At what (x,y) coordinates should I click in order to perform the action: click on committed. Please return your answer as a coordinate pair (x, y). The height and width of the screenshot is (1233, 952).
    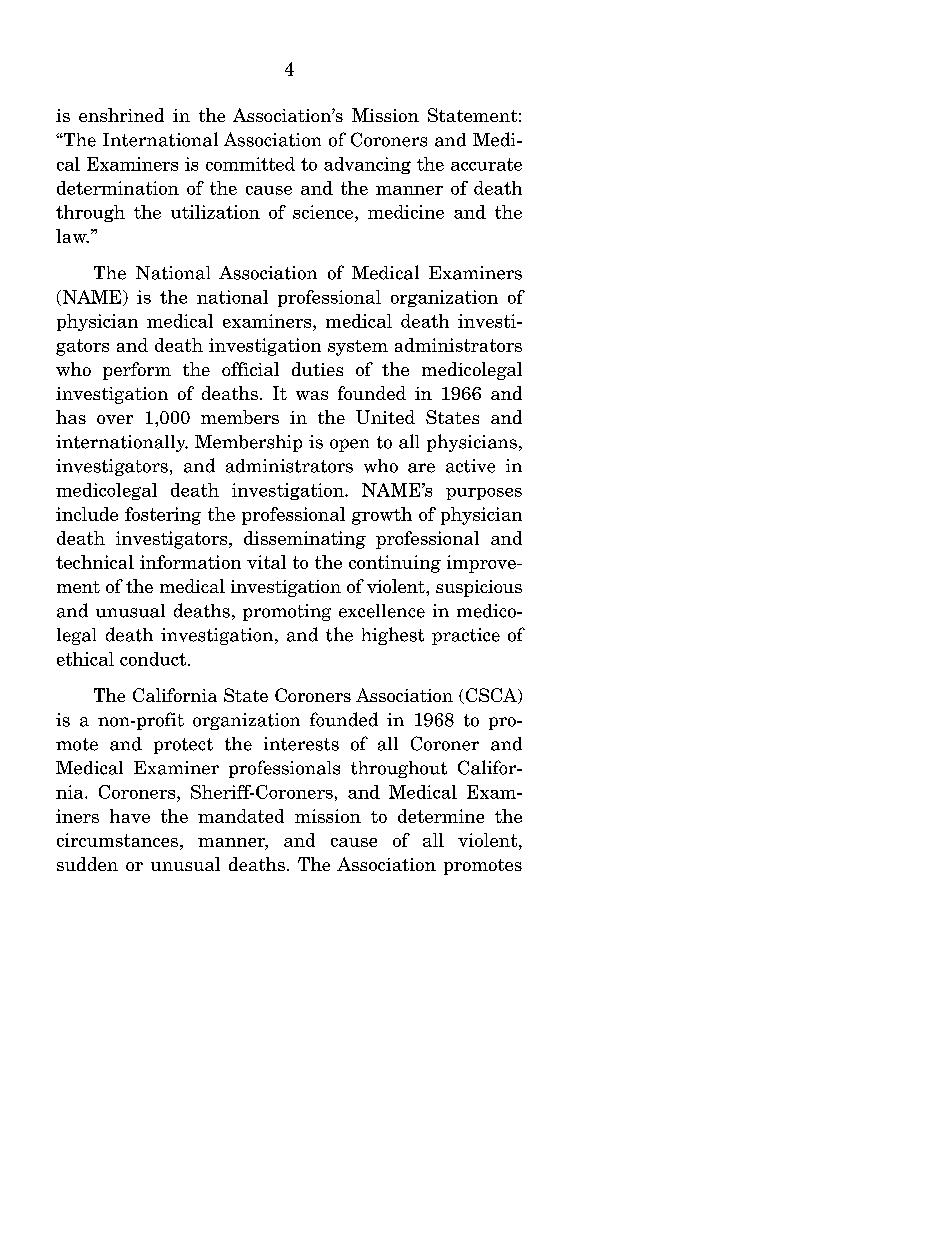
    Looking at the image, I should click on (250, 164).
